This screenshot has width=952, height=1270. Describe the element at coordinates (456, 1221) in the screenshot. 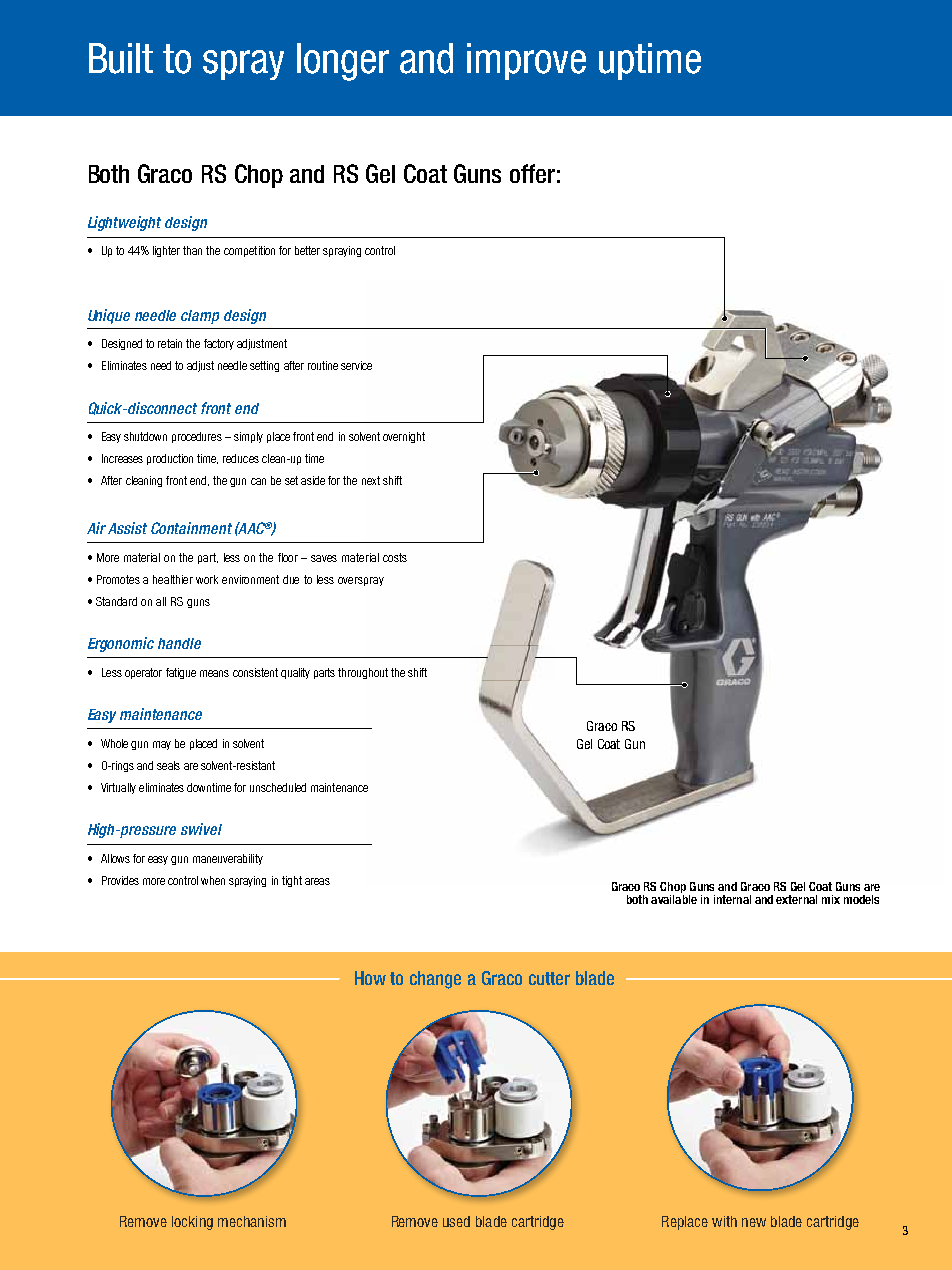

I see `used` at that location.
